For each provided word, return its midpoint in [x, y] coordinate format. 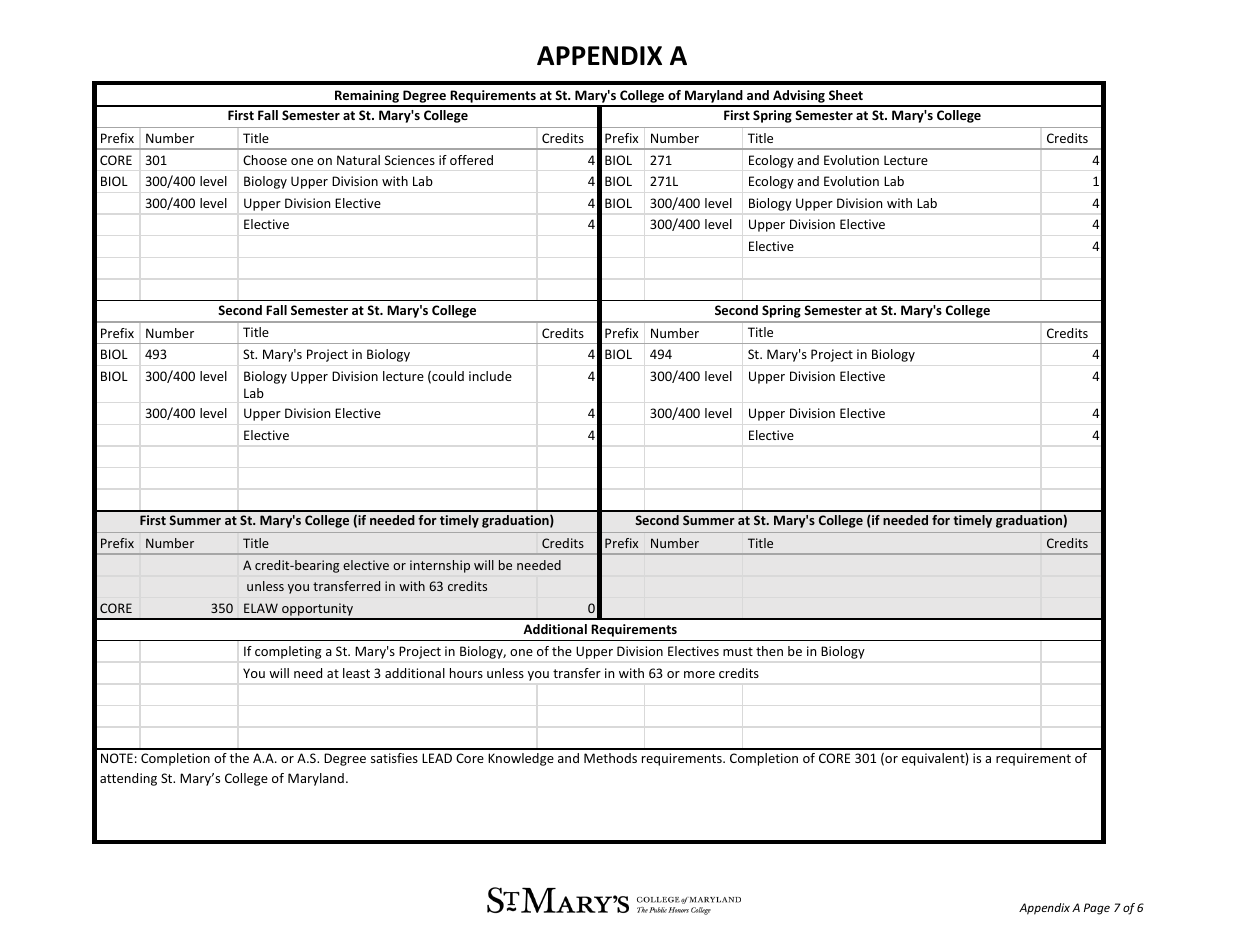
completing [288, 652]
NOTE [117, 758]
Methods [610, 758]
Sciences [410, 160]
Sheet [846, 95]
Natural [358, 160]
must [738, 651]
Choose [265, 160]
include [490, 376]
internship [440, 566]
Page [1097, 909]
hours [466, 673]
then [769, 651]
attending [128, 779]
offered [471, 160]
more [699, 674]
